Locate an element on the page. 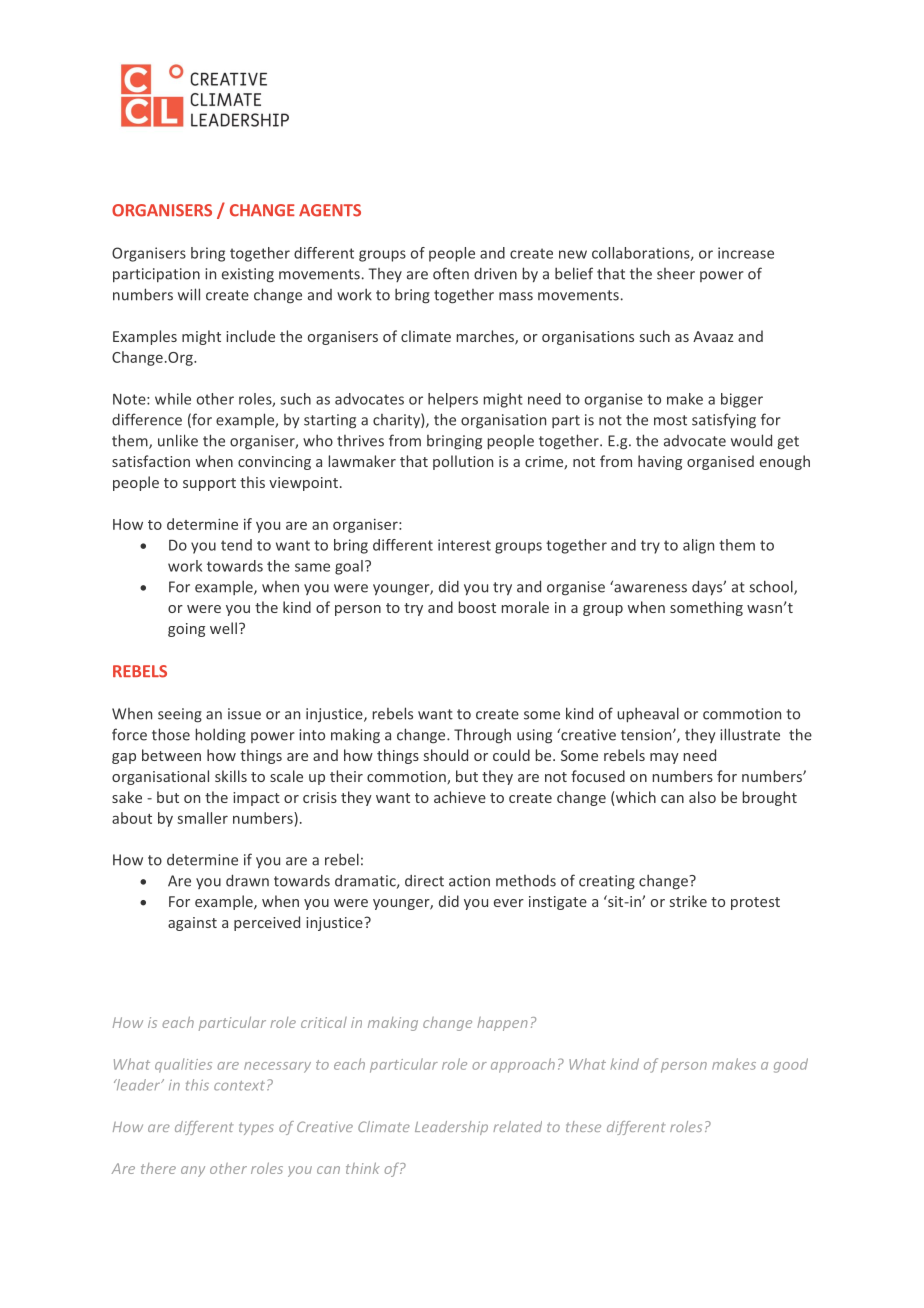  Through is located at coordinates (482, 736).
